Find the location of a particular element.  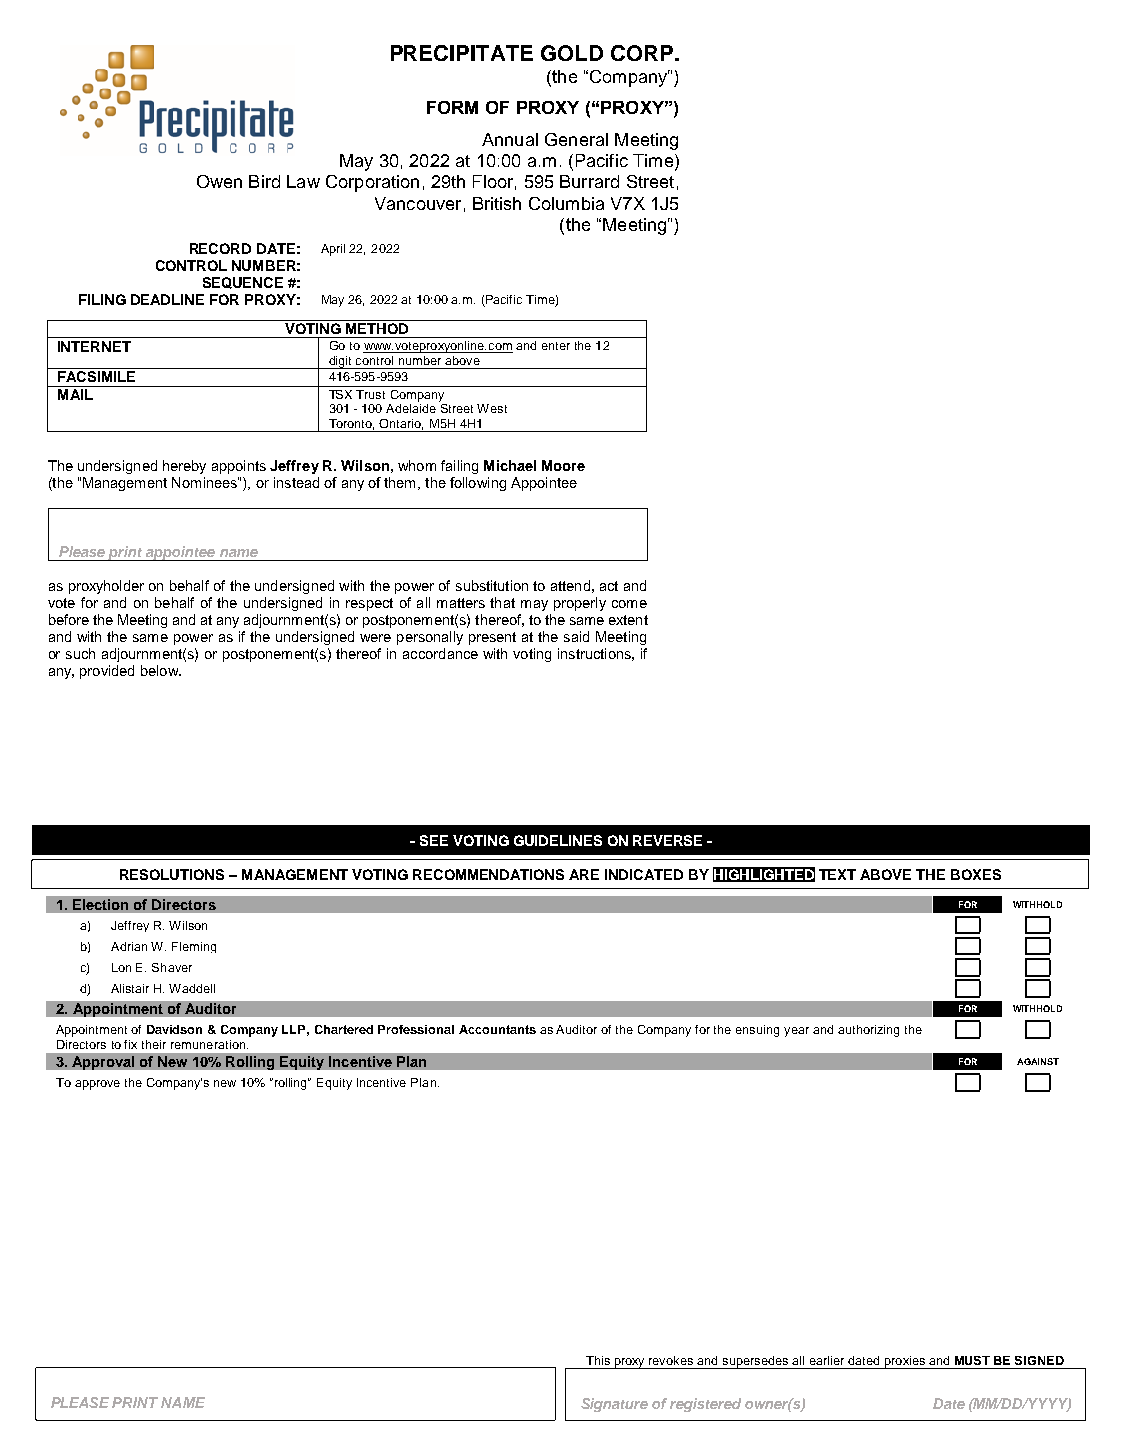

approve is located at coordinates (97, 1085).
